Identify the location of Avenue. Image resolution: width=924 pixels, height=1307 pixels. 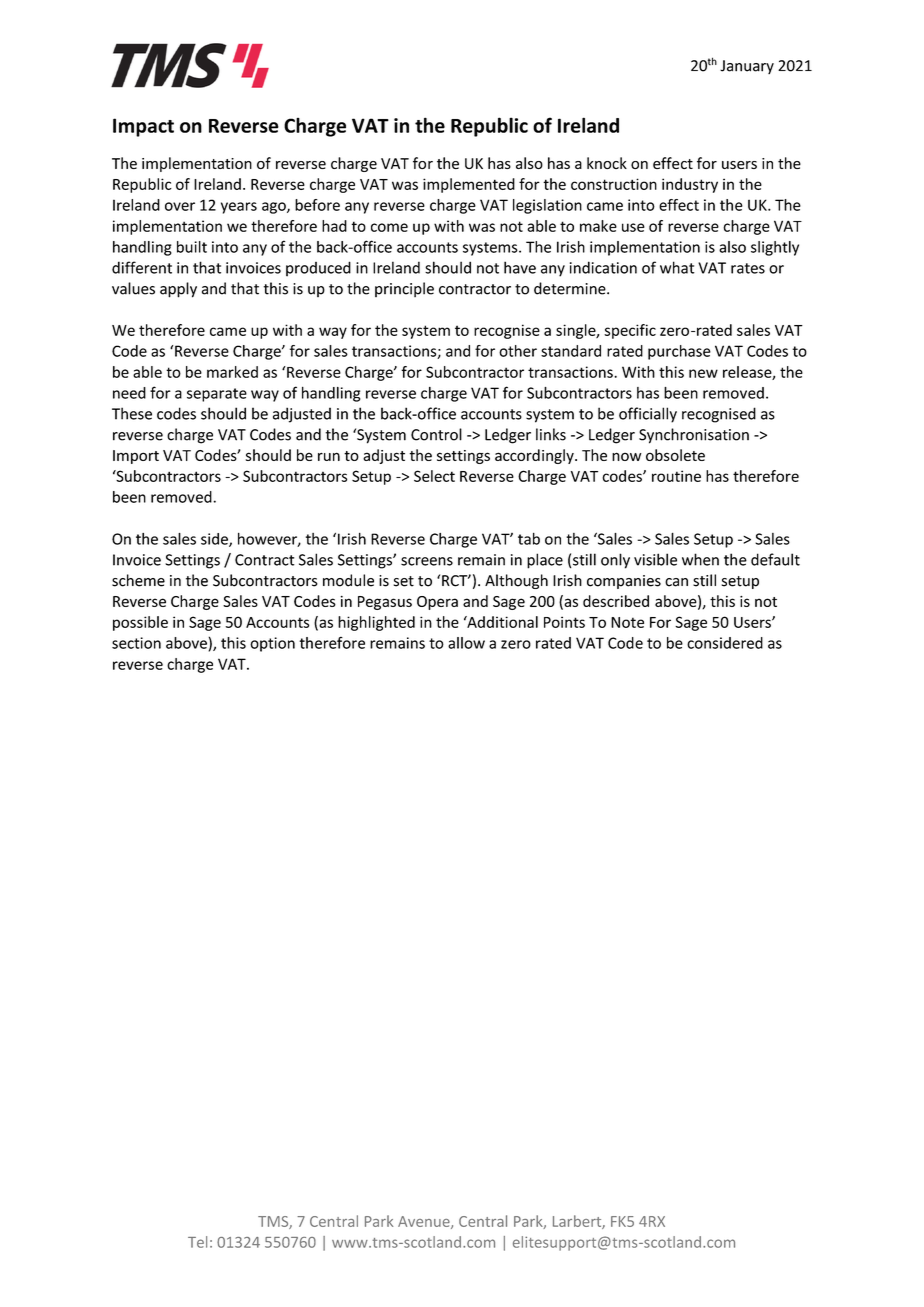
(425, 1222).
